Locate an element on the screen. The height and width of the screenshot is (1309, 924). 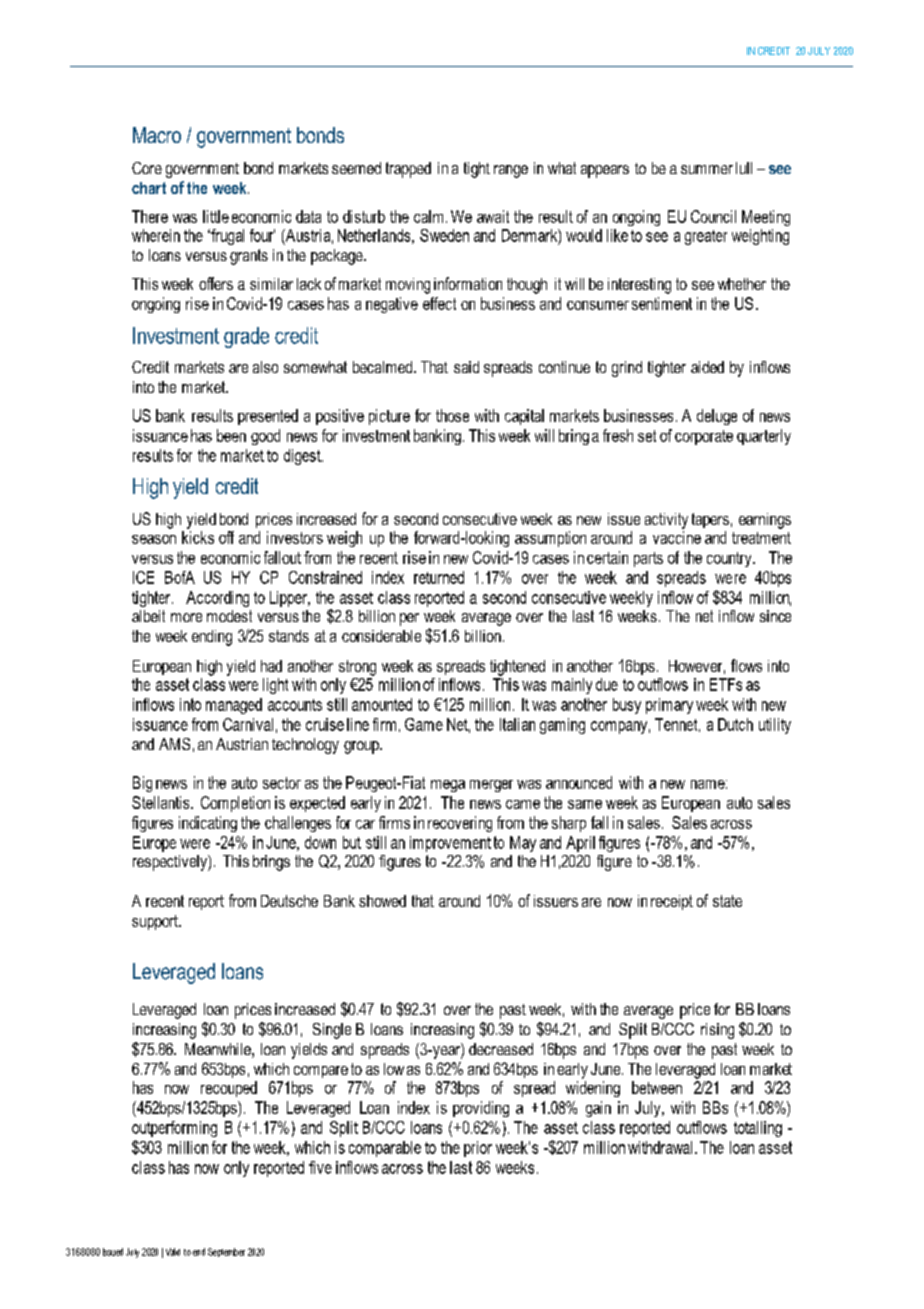
trapped is located at coordinates (408, 170).
